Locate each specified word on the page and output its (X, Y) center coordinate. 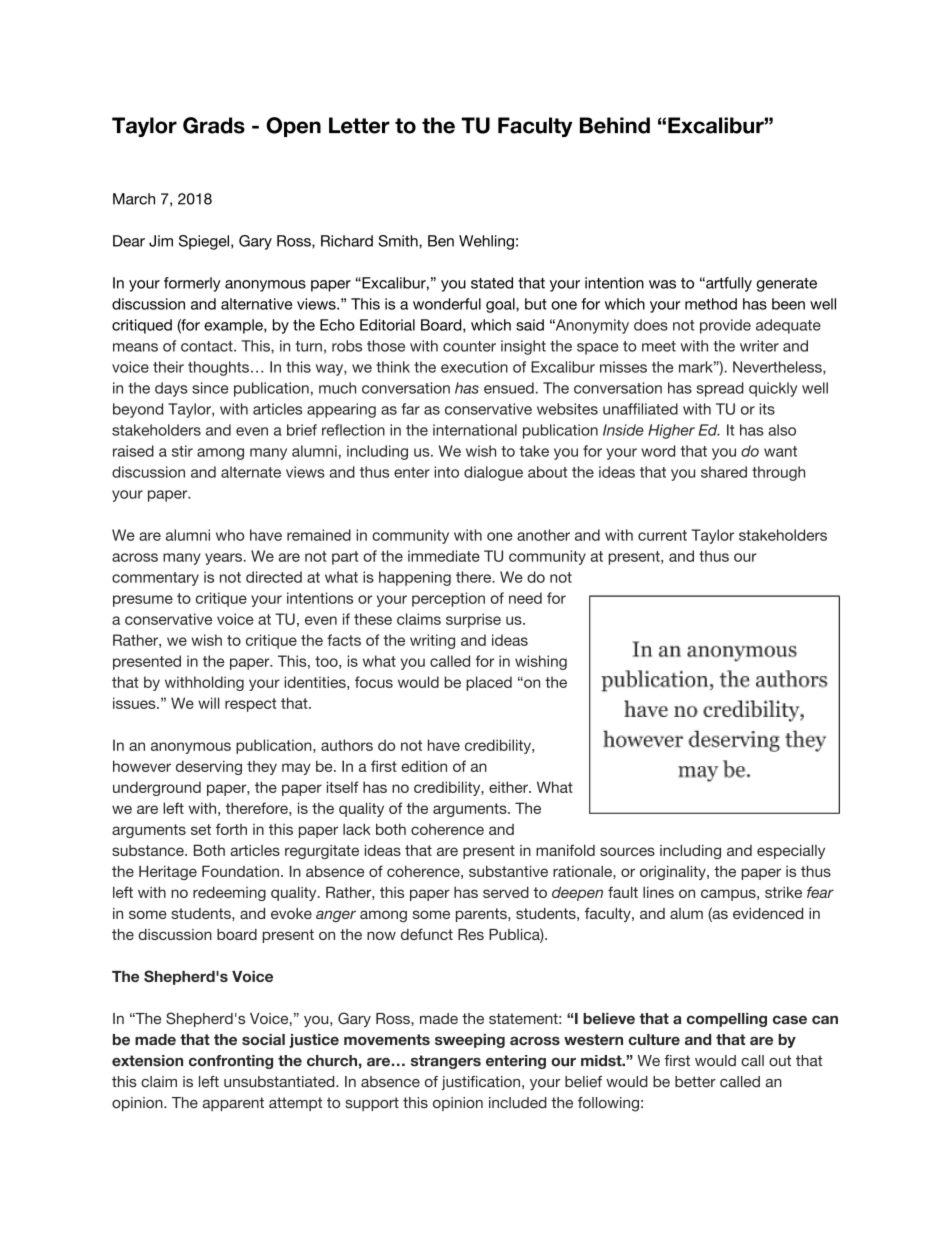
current (662, 535)
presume (143, 601)
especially (791, 851)
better (695, 1082)
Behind (615, 125)
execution (474, 367)
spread (720, 389)
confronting (231, 1062)
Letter (359, 125)
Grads (214, 125)
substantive (508, 871)
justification (481, 1083)
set (201, 829)
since (210, 388)
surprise (473, 620)
